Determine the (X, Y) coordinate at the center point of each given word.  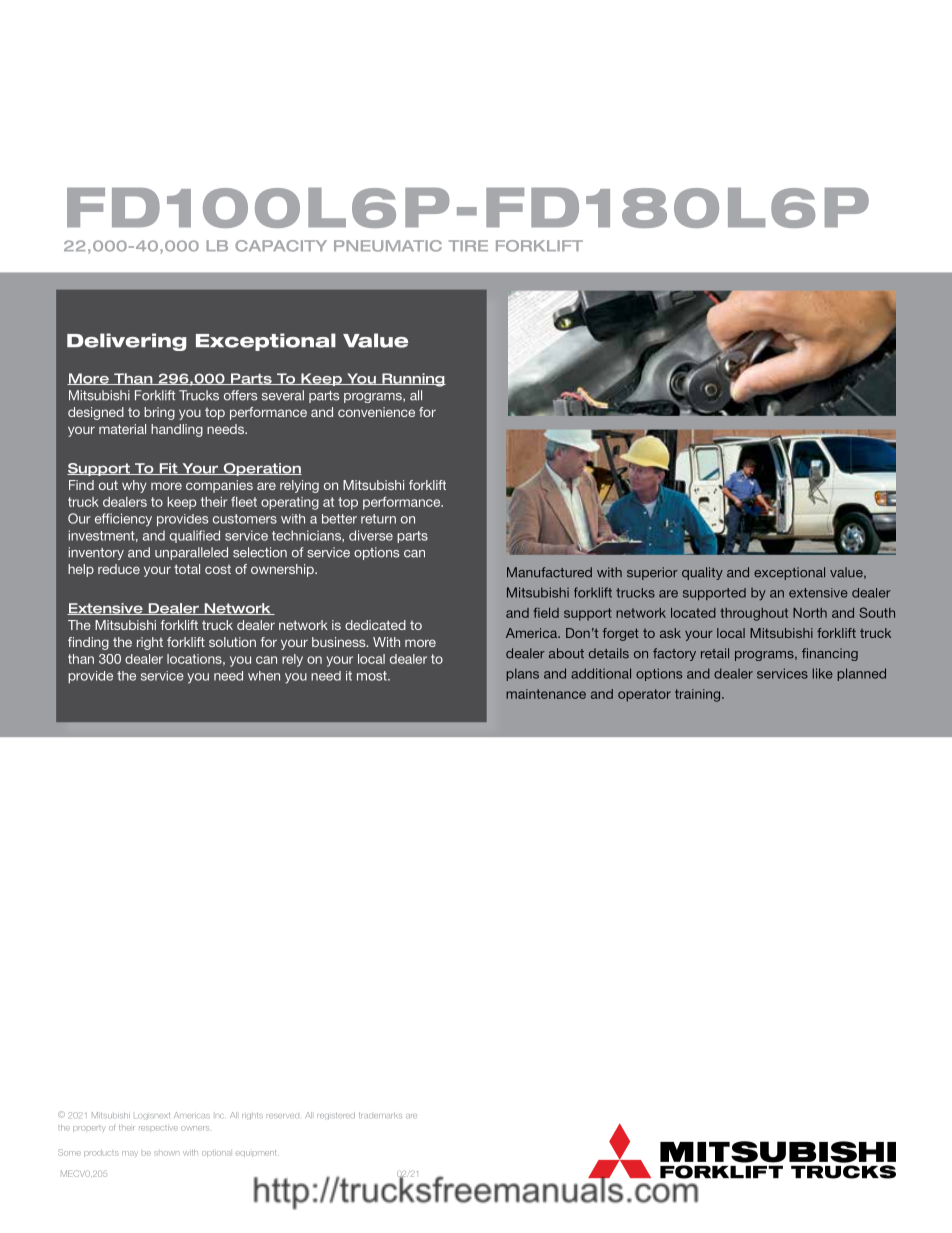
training (699, 695)
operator (644, 695)
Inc (220, 1116)
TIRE (468, 245)
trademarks (380, 1115)
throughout (754, 614)
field (546, 613)
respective (158, 1127)
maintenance (546, 694)
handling (177, 430)
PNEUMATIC (388, 246)
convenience (376, 412)
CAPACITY (281, 246)
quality (702, 573)
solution (232, 642)
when (264, 676)
